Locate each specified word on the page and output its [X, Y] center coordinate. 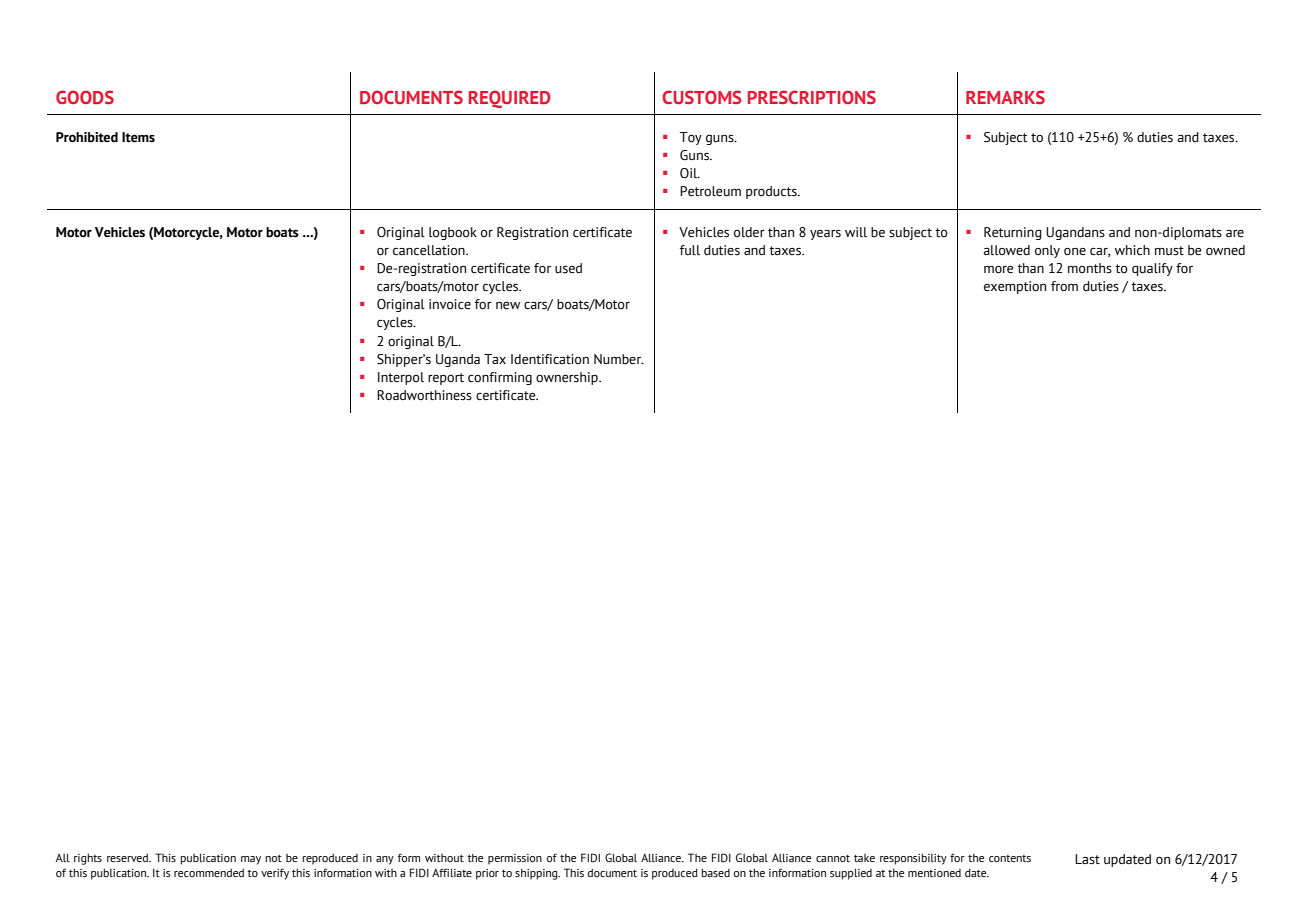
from [1064, 286]
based [715, 872]
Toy [691, 138]
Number [619, 359]
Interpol [401, 378]
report [446, 379]
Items [138, 137]
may [251, 860]
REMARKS [1005, 97]
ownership [568, 378]
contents [1010, 858]
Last [1087, 859]
